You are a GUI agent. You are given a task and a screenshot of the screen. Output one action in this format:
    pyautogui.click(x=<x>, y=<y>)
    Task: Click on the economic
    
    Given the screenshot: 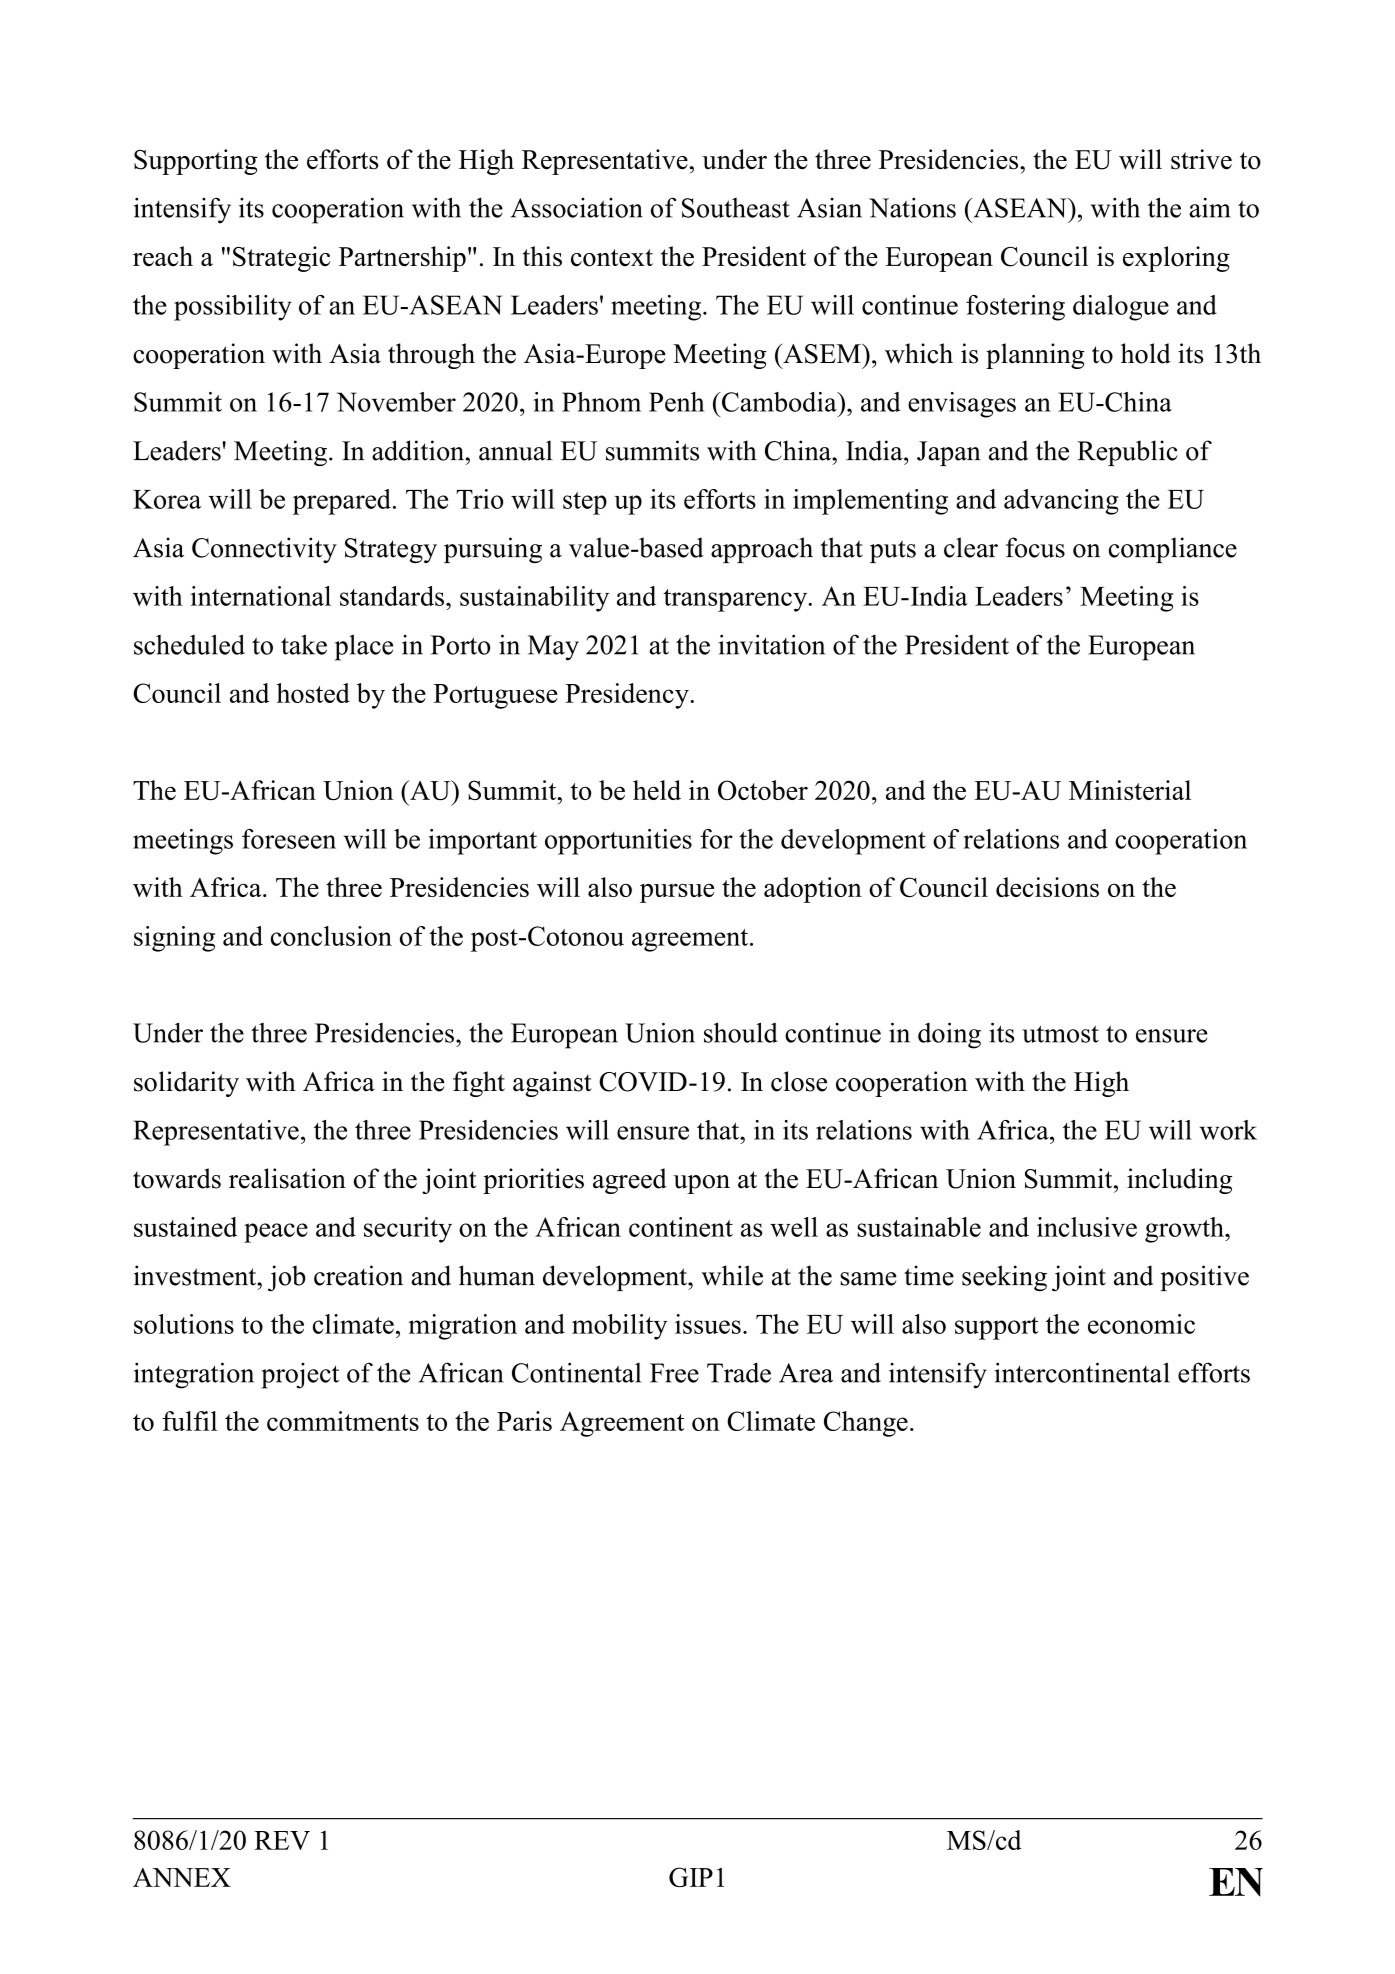 What is the action you would take?
    pyautogui.click(x=1141, y=1324)
